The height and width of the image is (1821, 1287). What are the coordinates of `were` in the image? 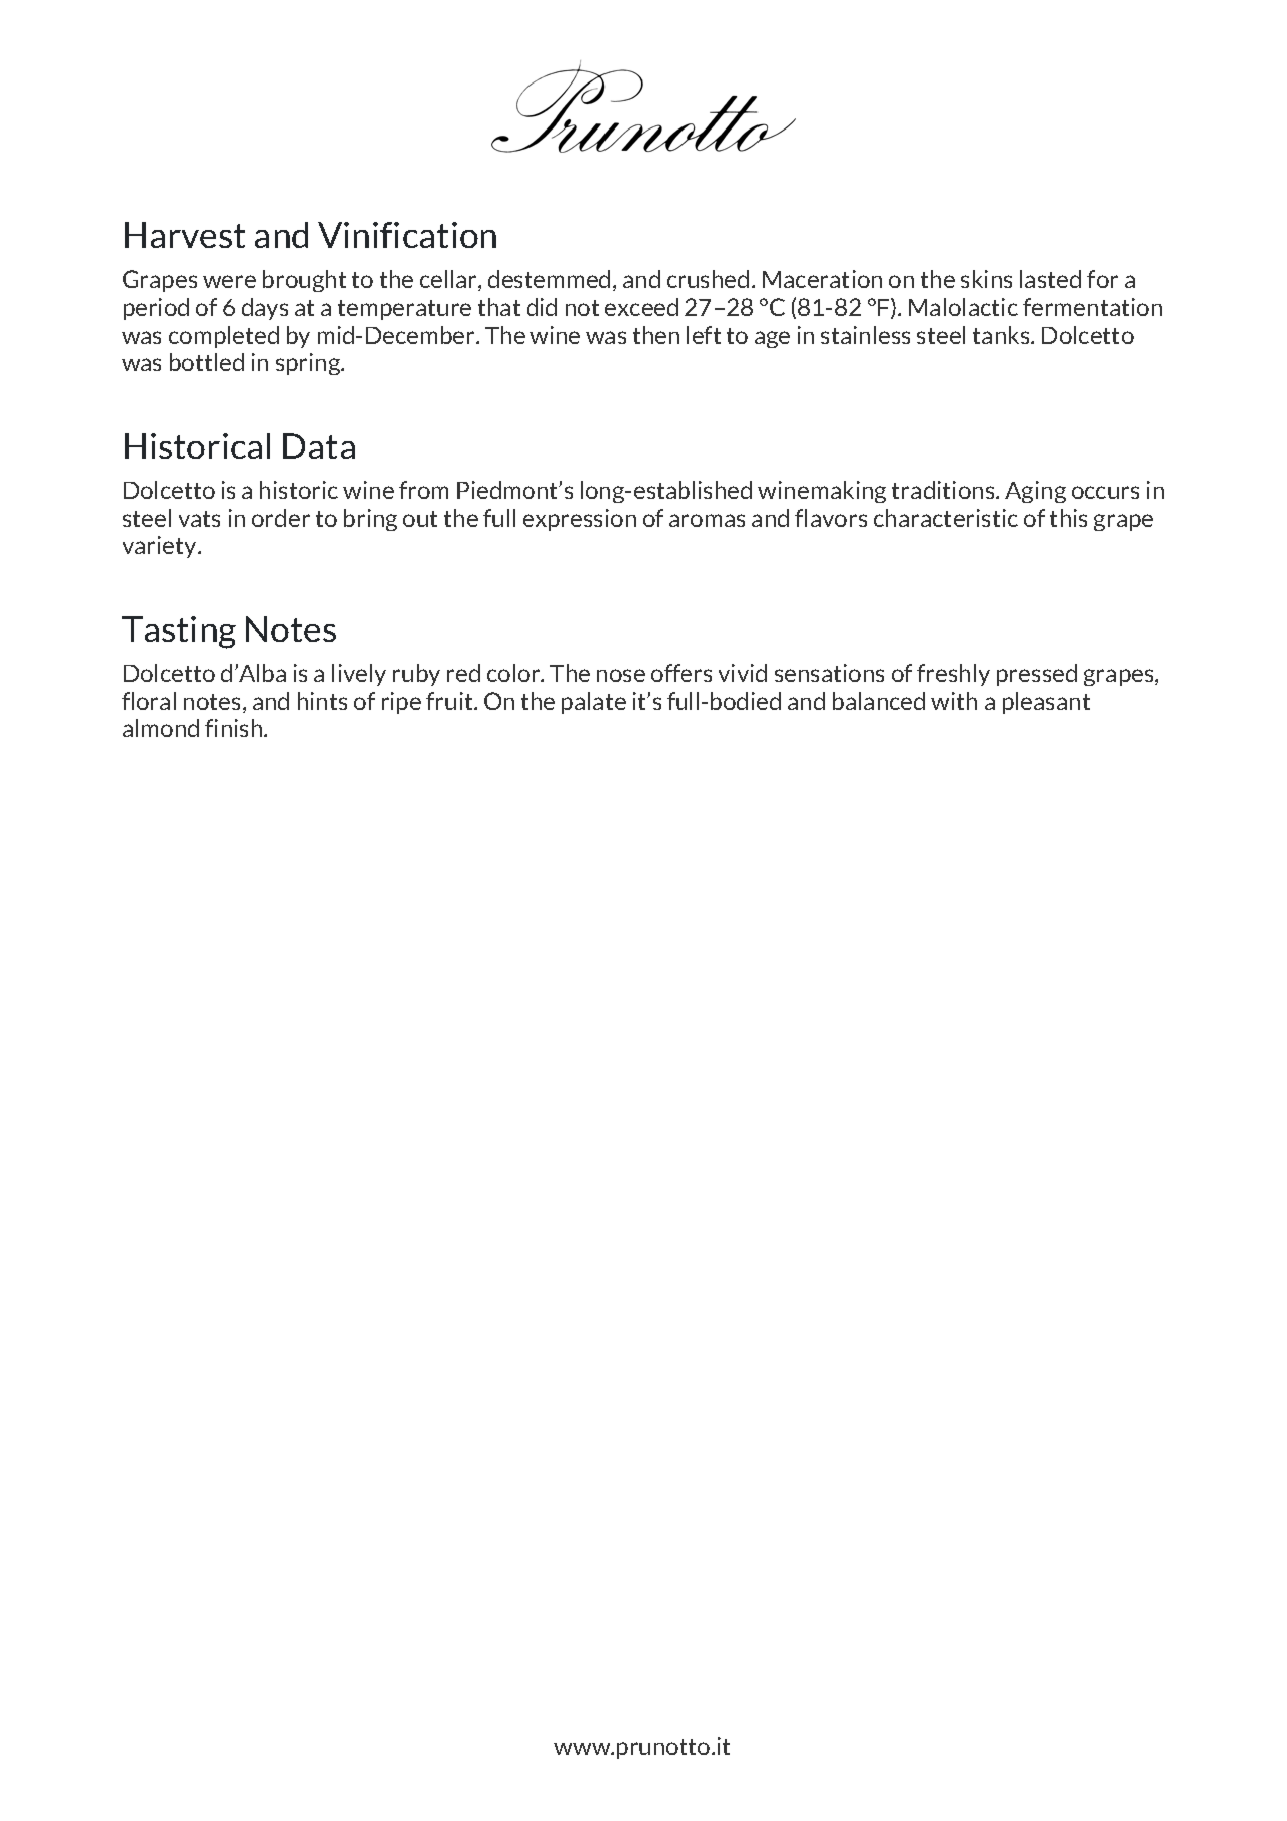 It's located at (229, 281).
